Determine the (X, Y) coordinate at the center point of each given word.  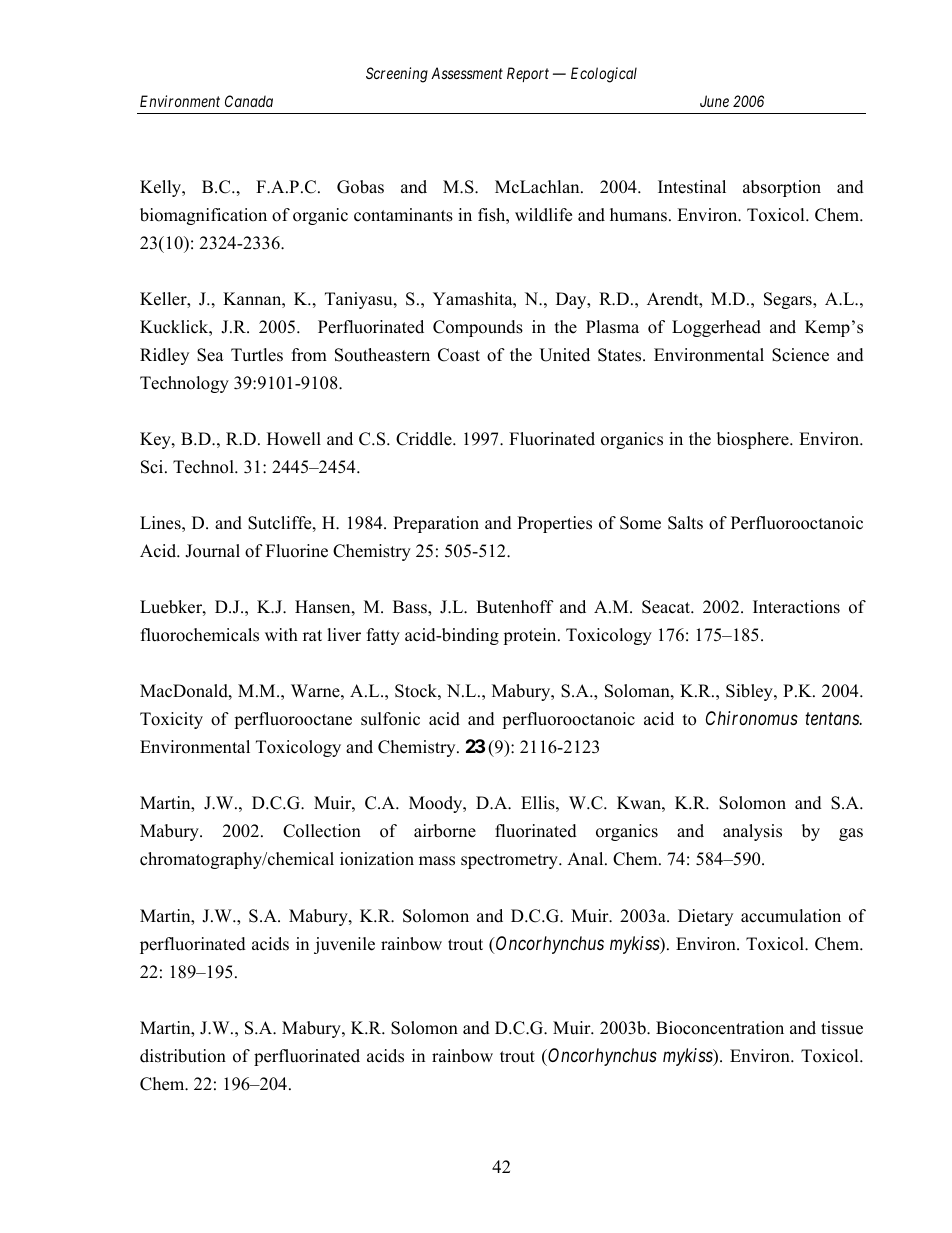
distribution (183, 1056)
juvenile (344, 945)
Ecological (604, 75)
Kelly (162, 188)
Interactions (796, 607)
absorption (782, 188)
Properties (554, 524)
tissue (842, 1028)
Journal (212, 551)
